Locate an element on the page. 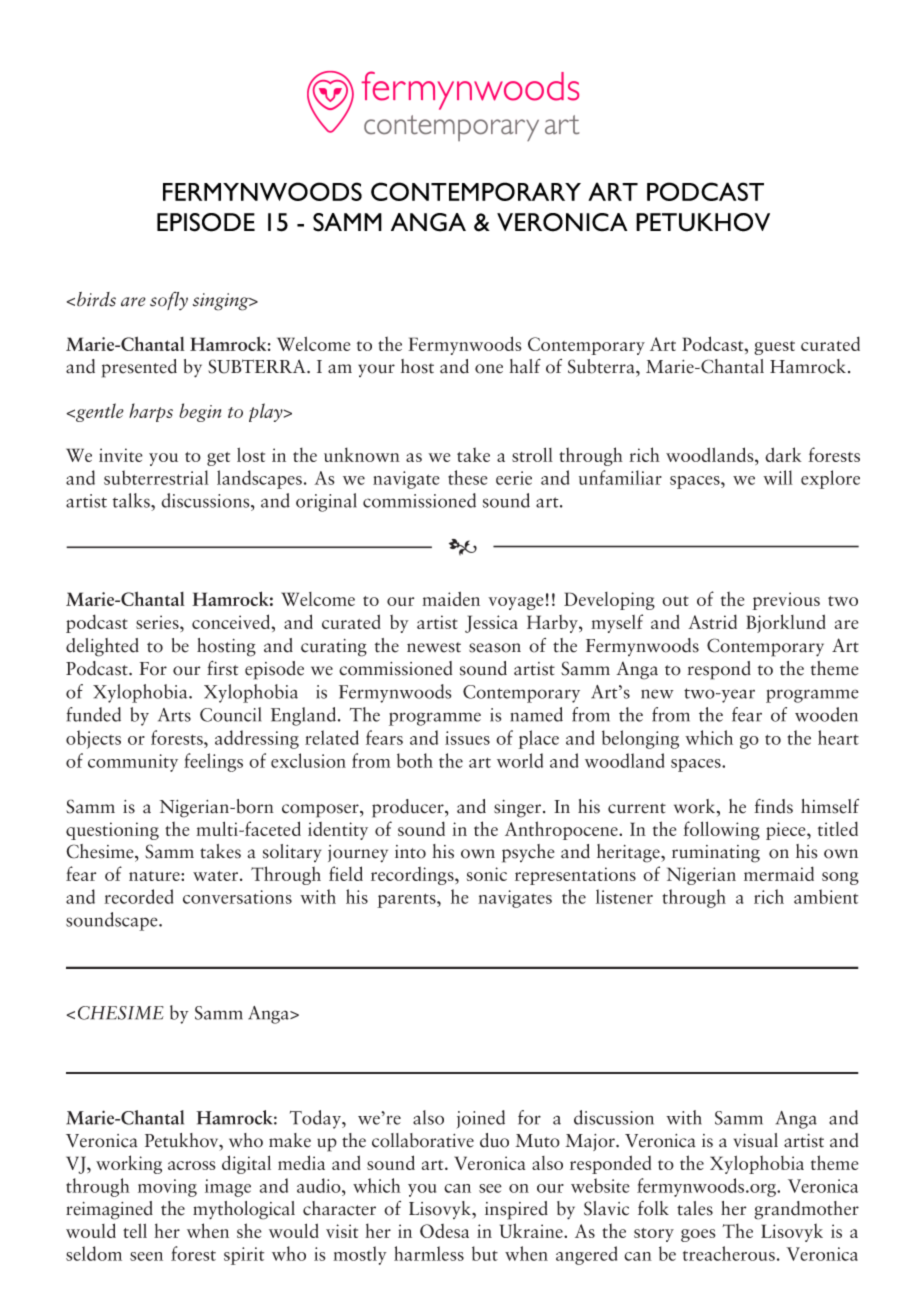 The height and width of the page is (1308, 924). but is located at coordinates (485, 1253).
